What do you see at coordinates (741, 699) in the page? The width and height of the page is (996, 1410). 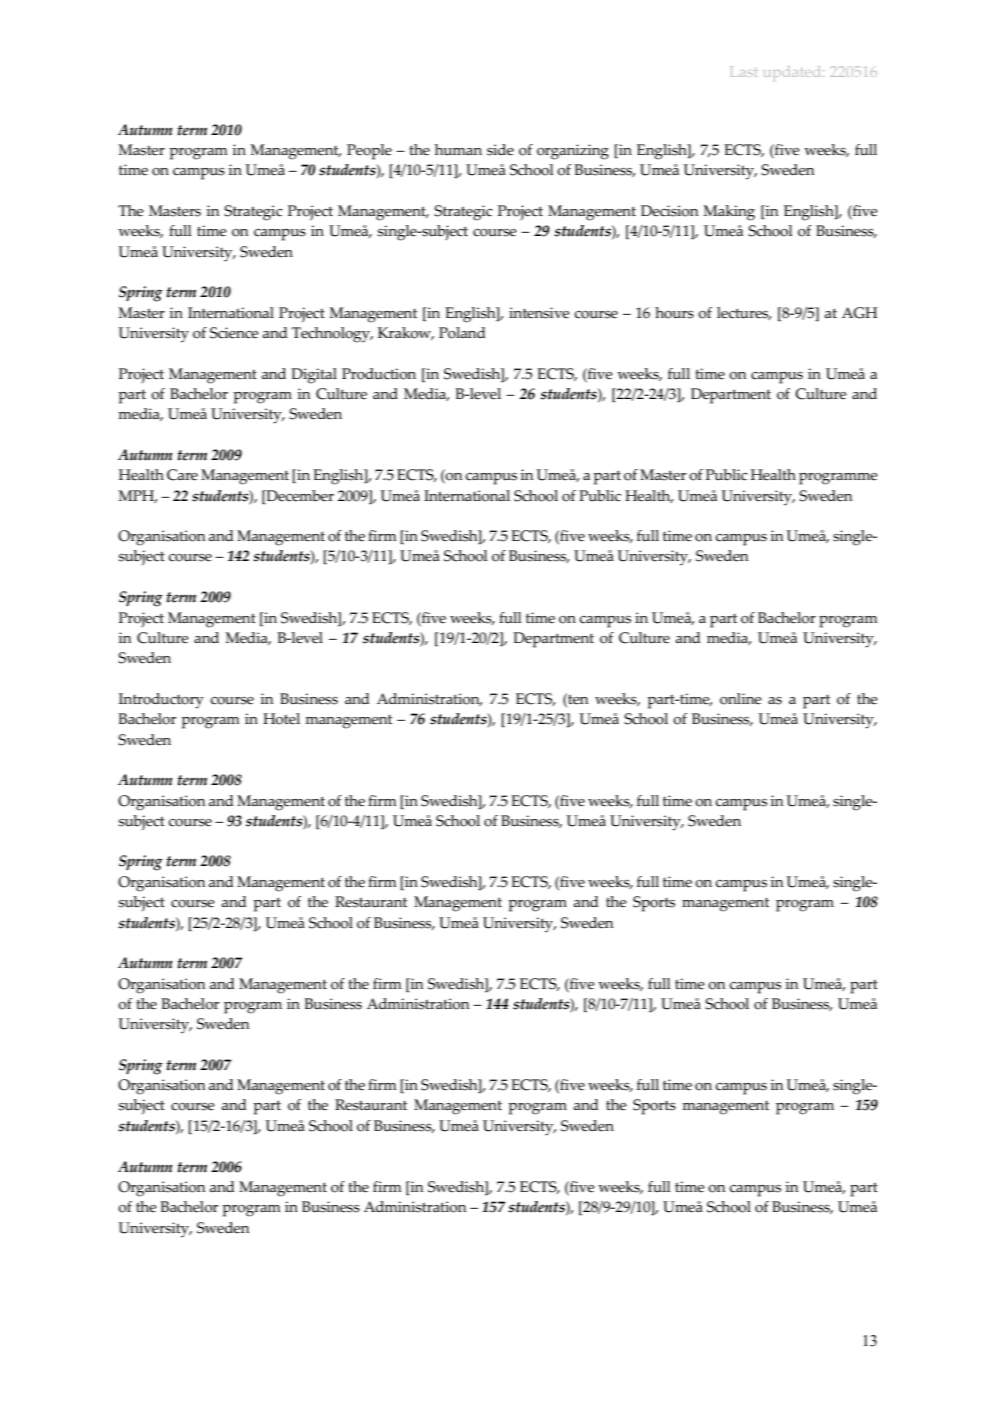 I see `online` at bounding box center [741, 699].
